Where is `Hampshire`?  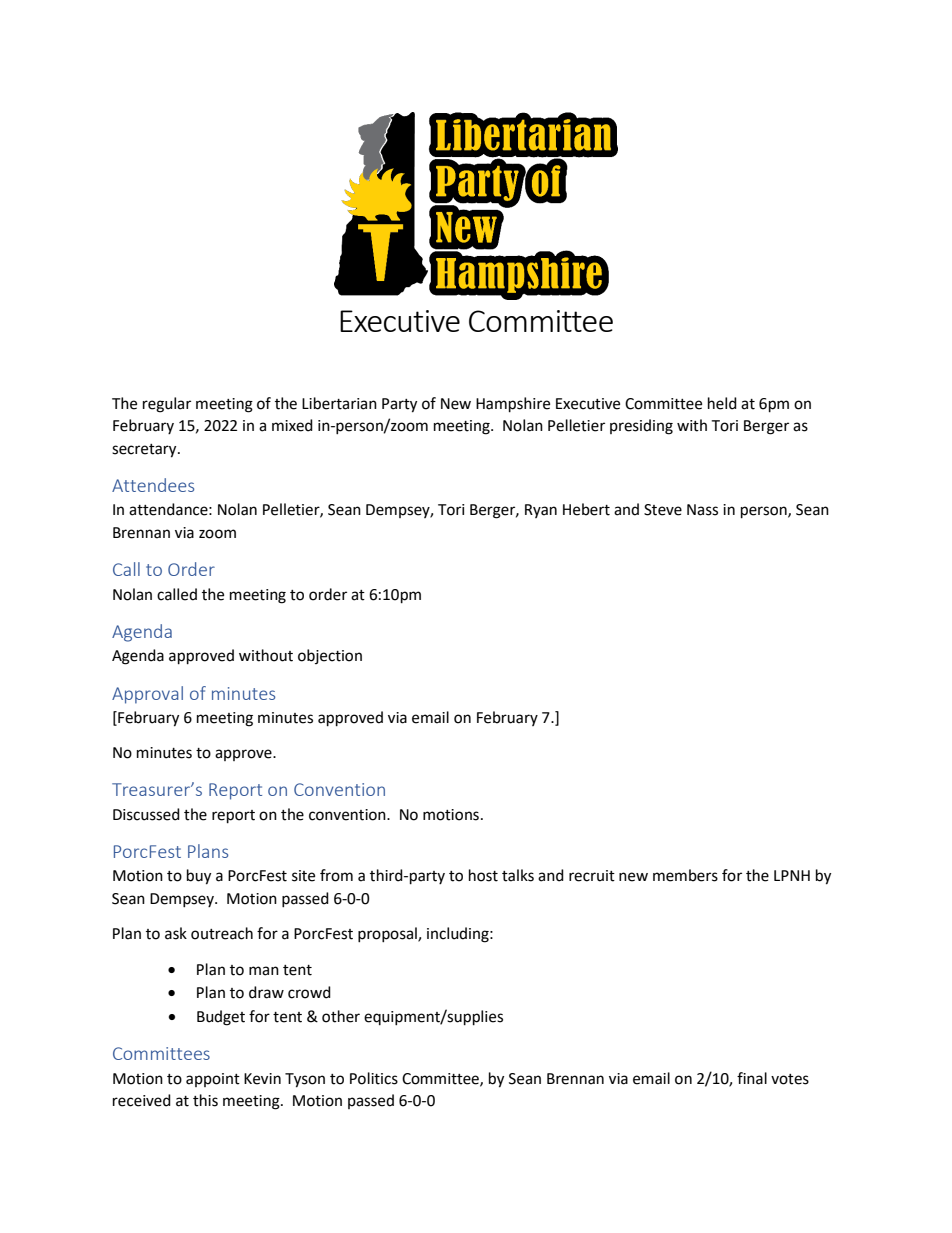 Hampshire is located at coordinates (513, 405).
